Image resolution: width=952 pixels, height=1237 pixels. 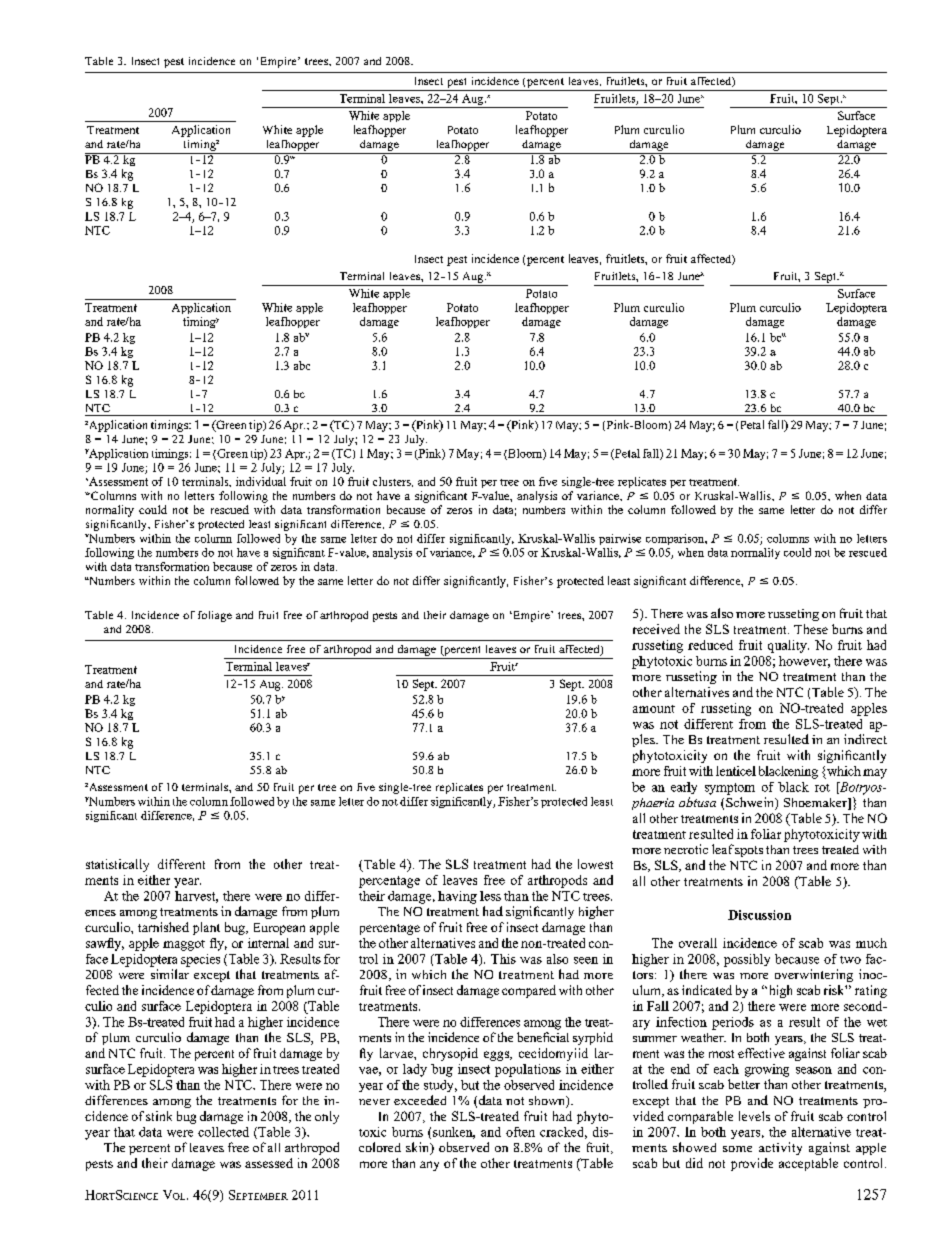 What do you see at coordinates (261, 481) in the screenshot?
I see `individual` at bounding box center [261, 481].
